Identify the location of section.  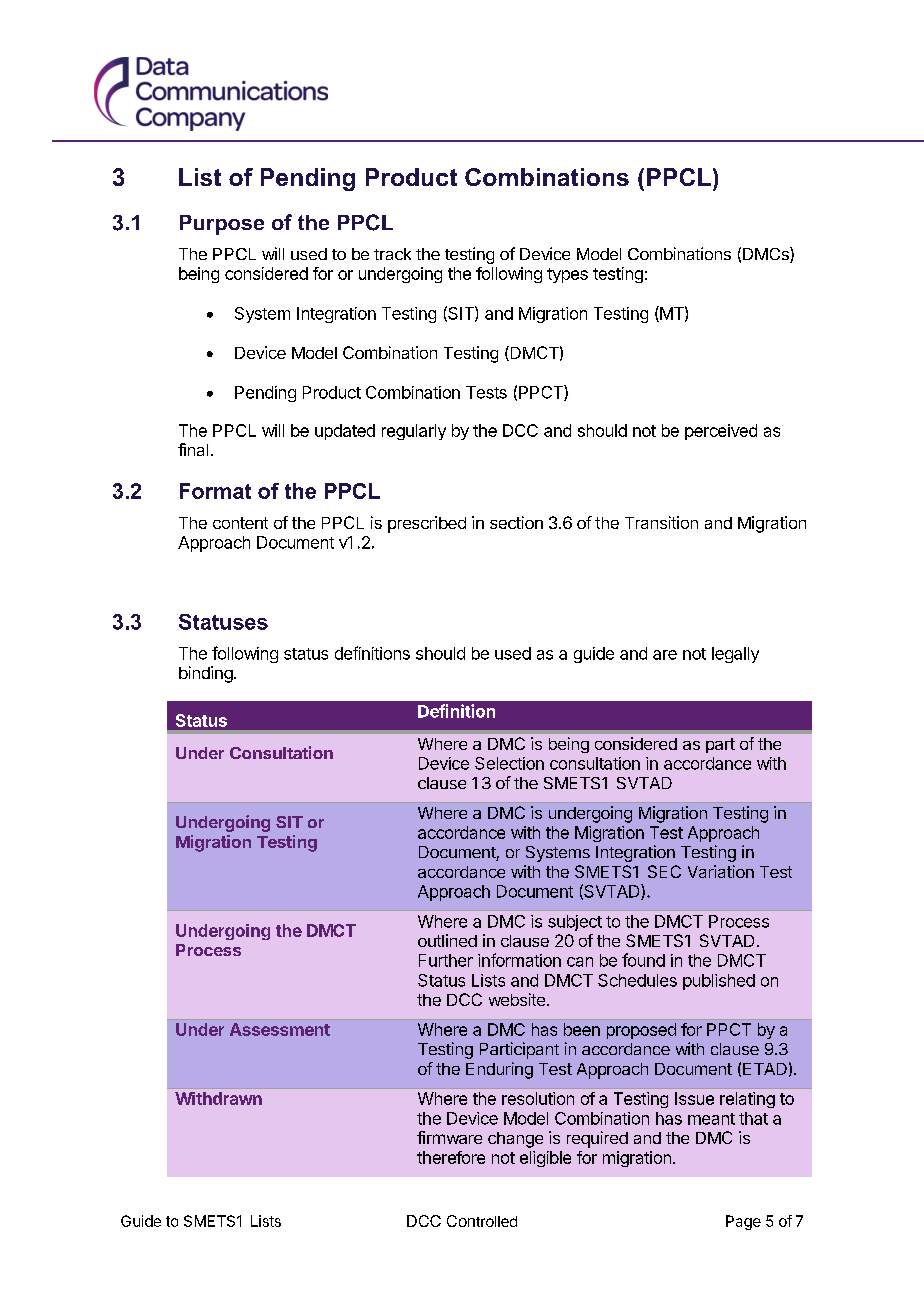
(516, 522).
